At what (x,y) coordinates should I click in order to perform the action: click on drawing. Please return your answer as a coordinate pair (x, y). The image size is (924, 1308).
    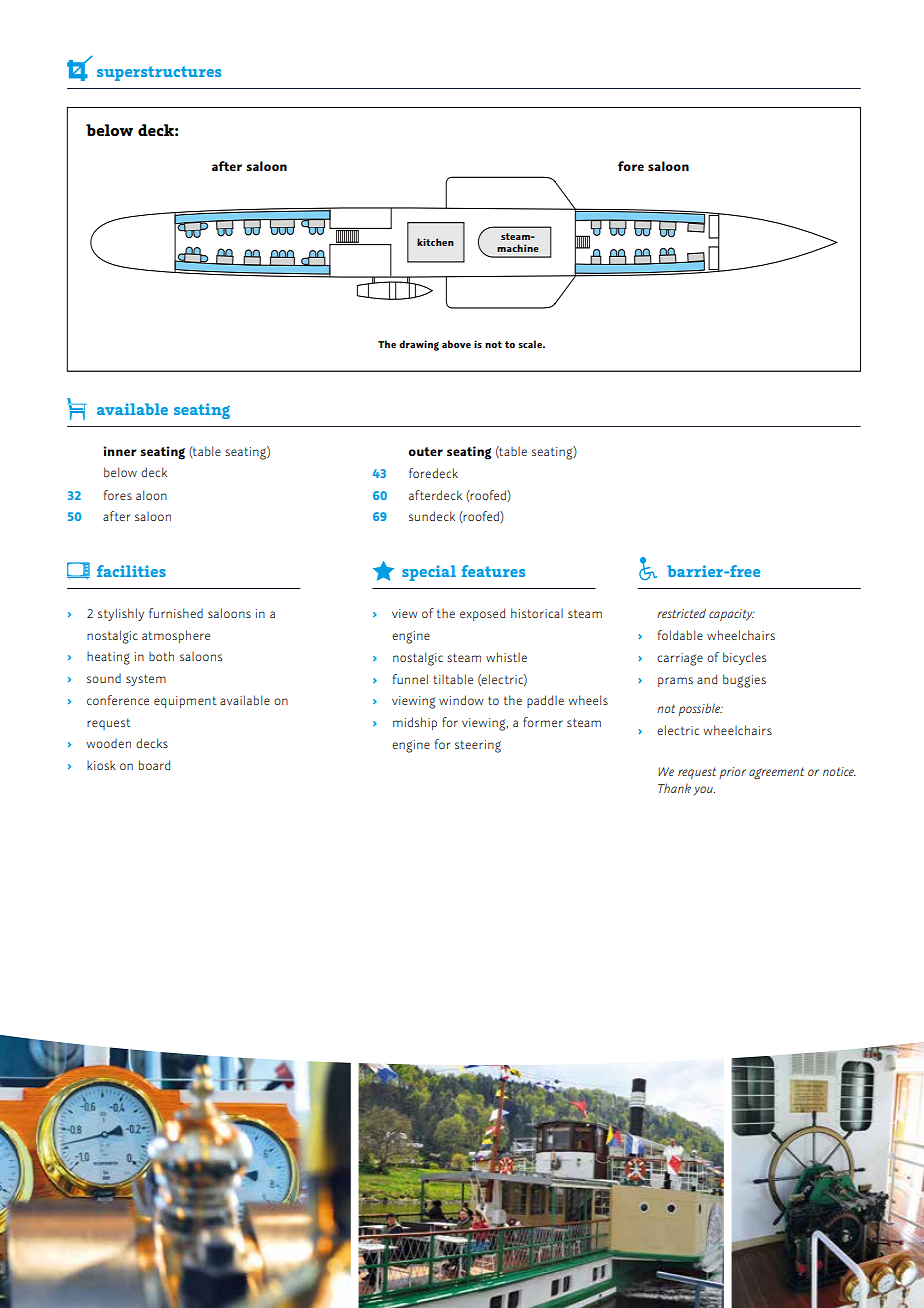
    Looking at the image, I should click on (419, 345).
